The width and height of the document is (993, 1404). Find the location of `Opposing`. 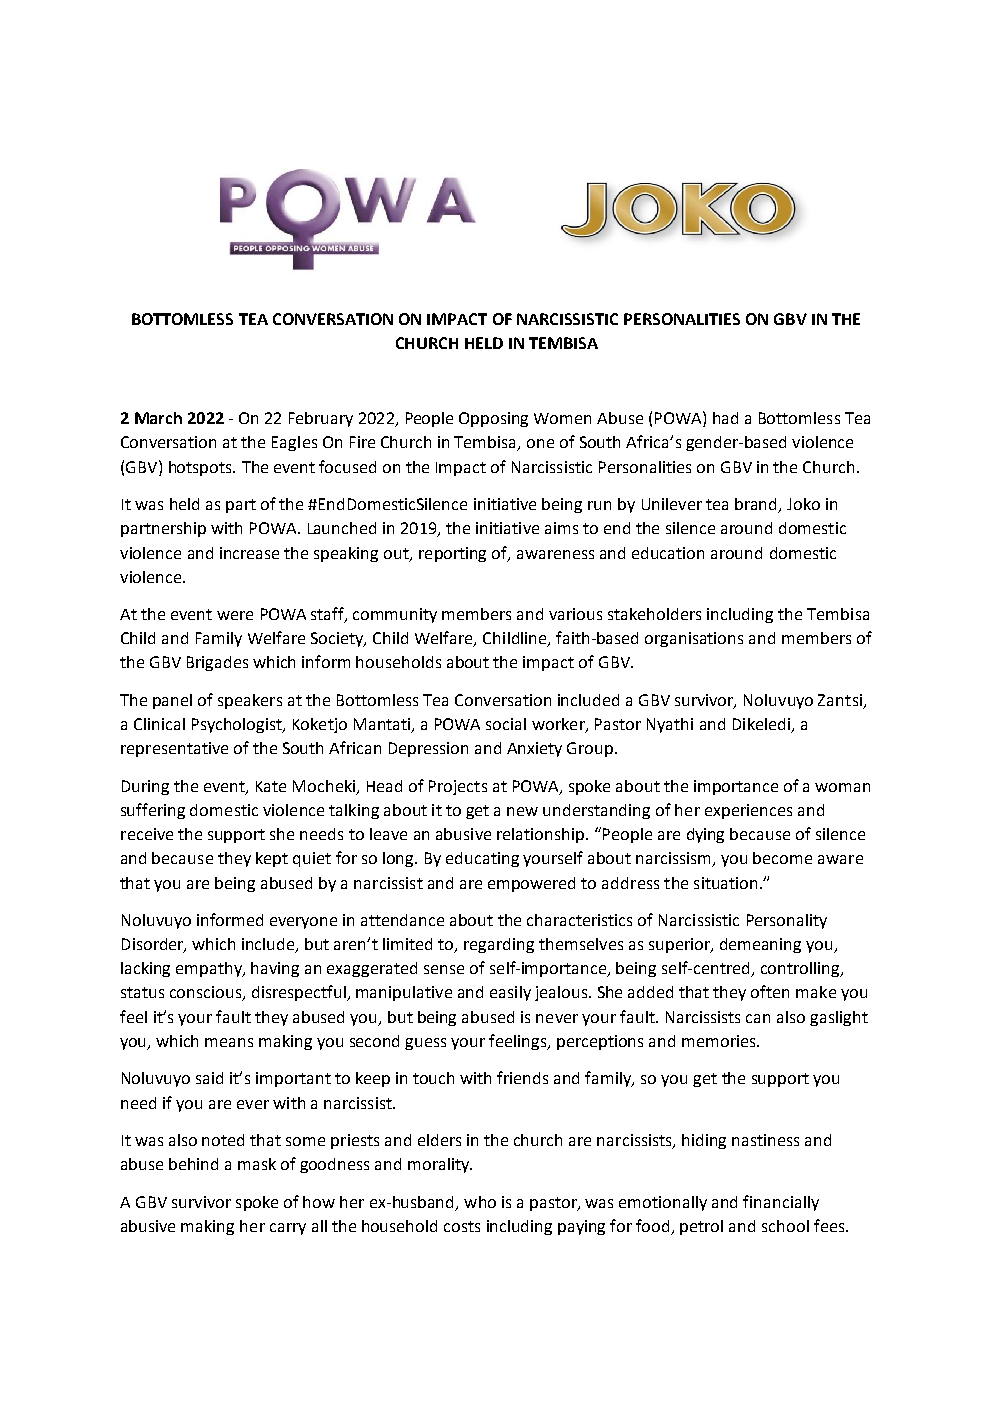

Opposing is located at coordinates (493, 419).
